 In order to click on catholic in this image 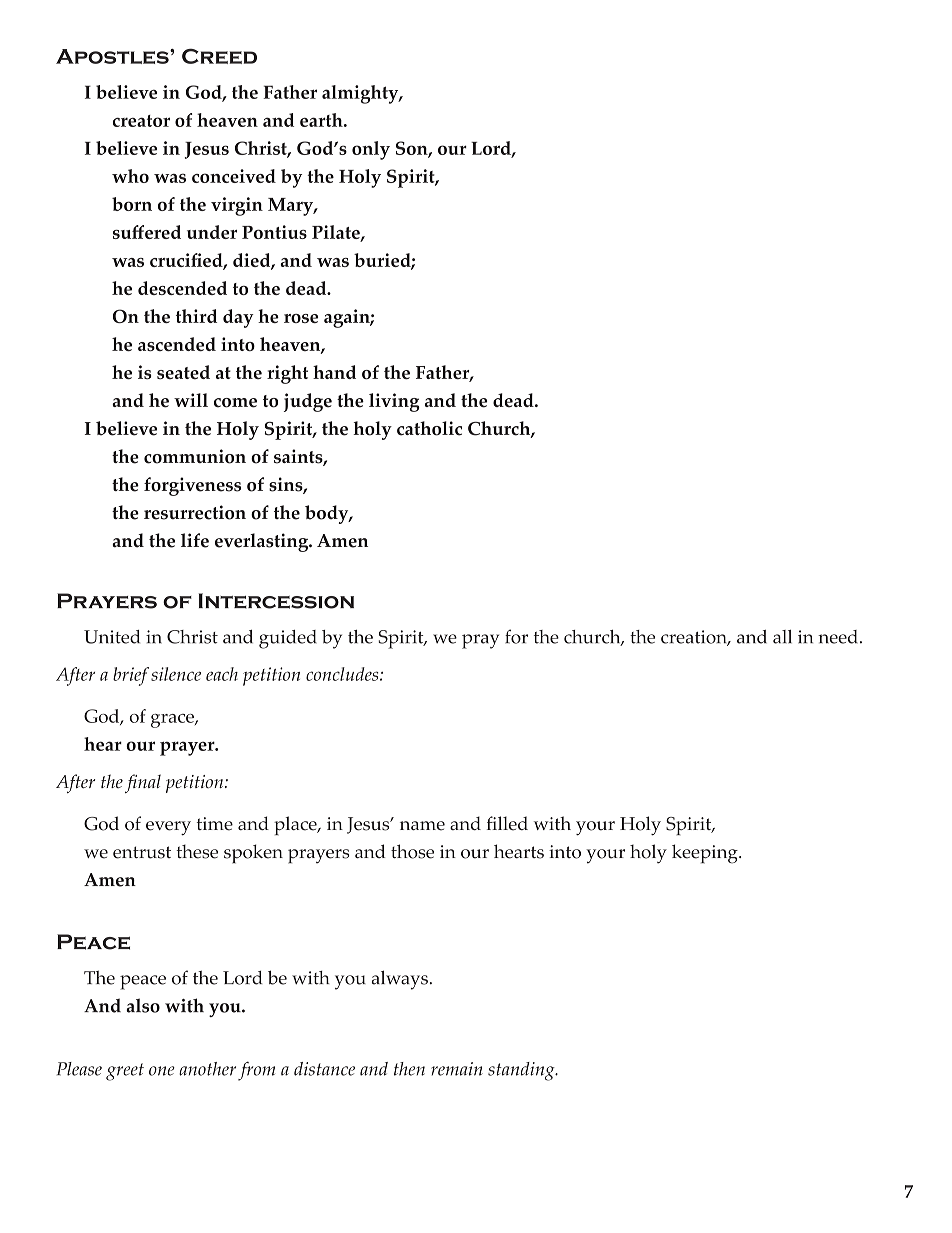, I will do `click(429, 428)`.
